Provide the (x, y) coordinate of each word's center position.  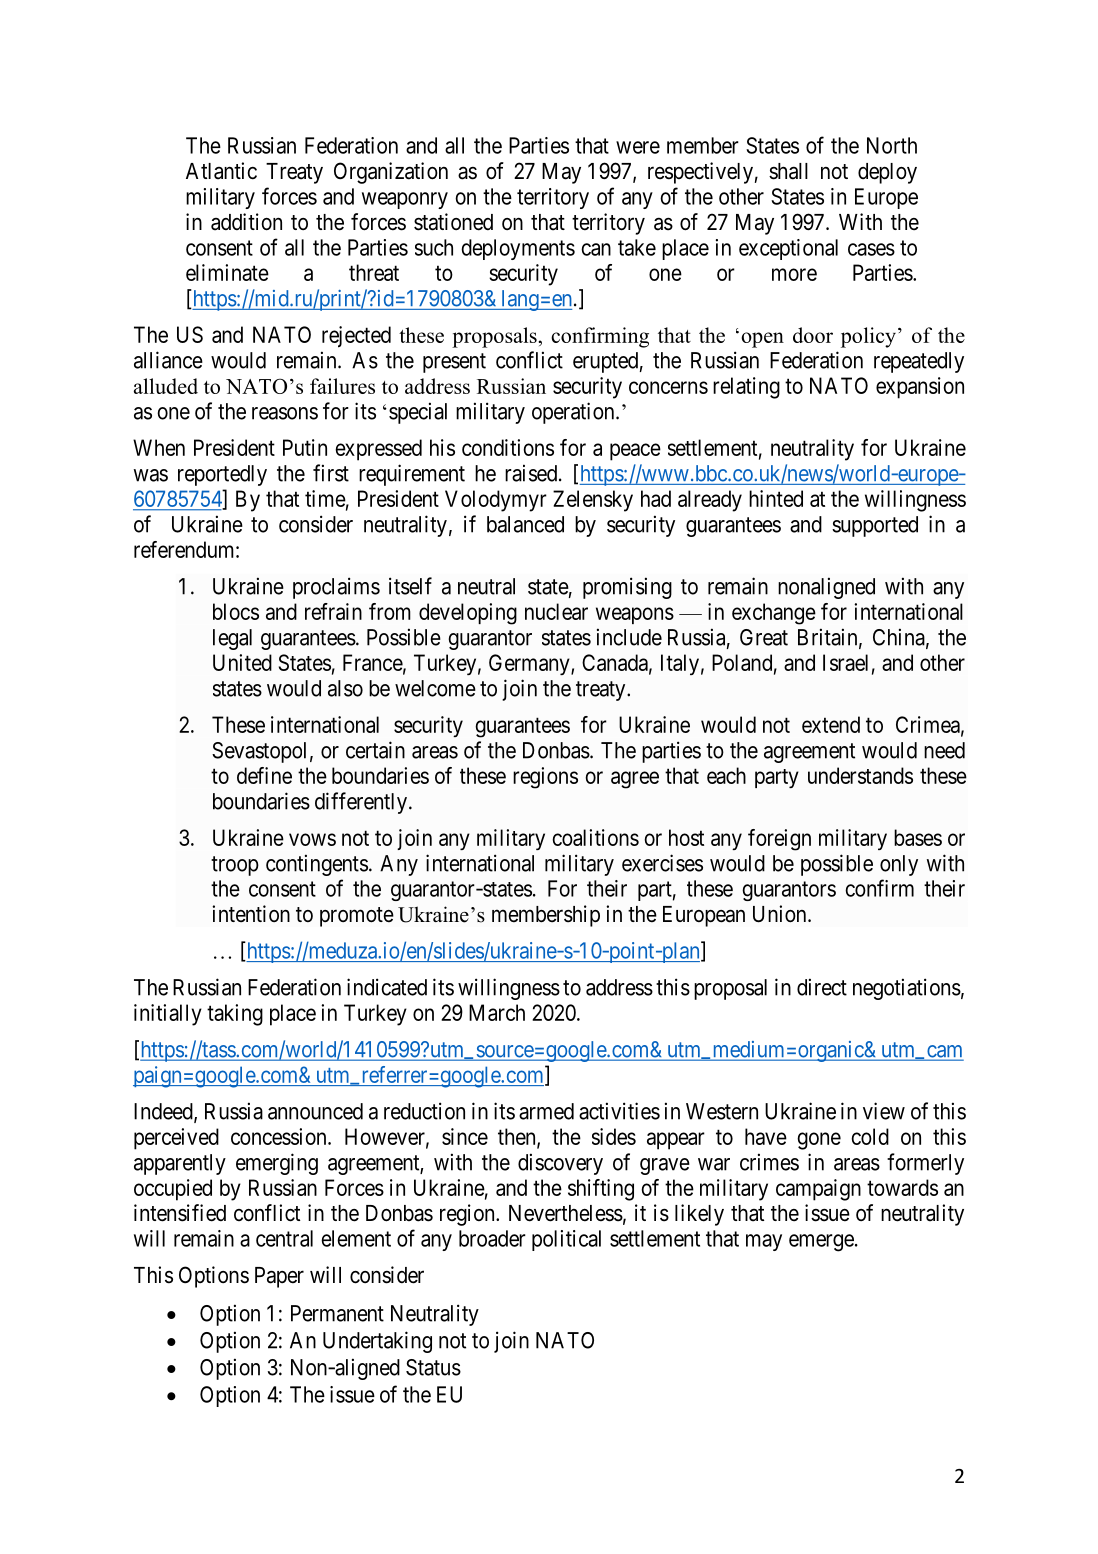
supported (875, 526)
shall (788, 171)
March (497, 1012)
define (264, 775)
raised (532, 473)
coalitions (595, 837)
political (566, 1240)
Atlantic (221, 171)
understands (860, 775)
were (638, 147)
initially (168, 1015)
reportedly (222, 475)
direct (822, 987)
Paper (279, 1277)
